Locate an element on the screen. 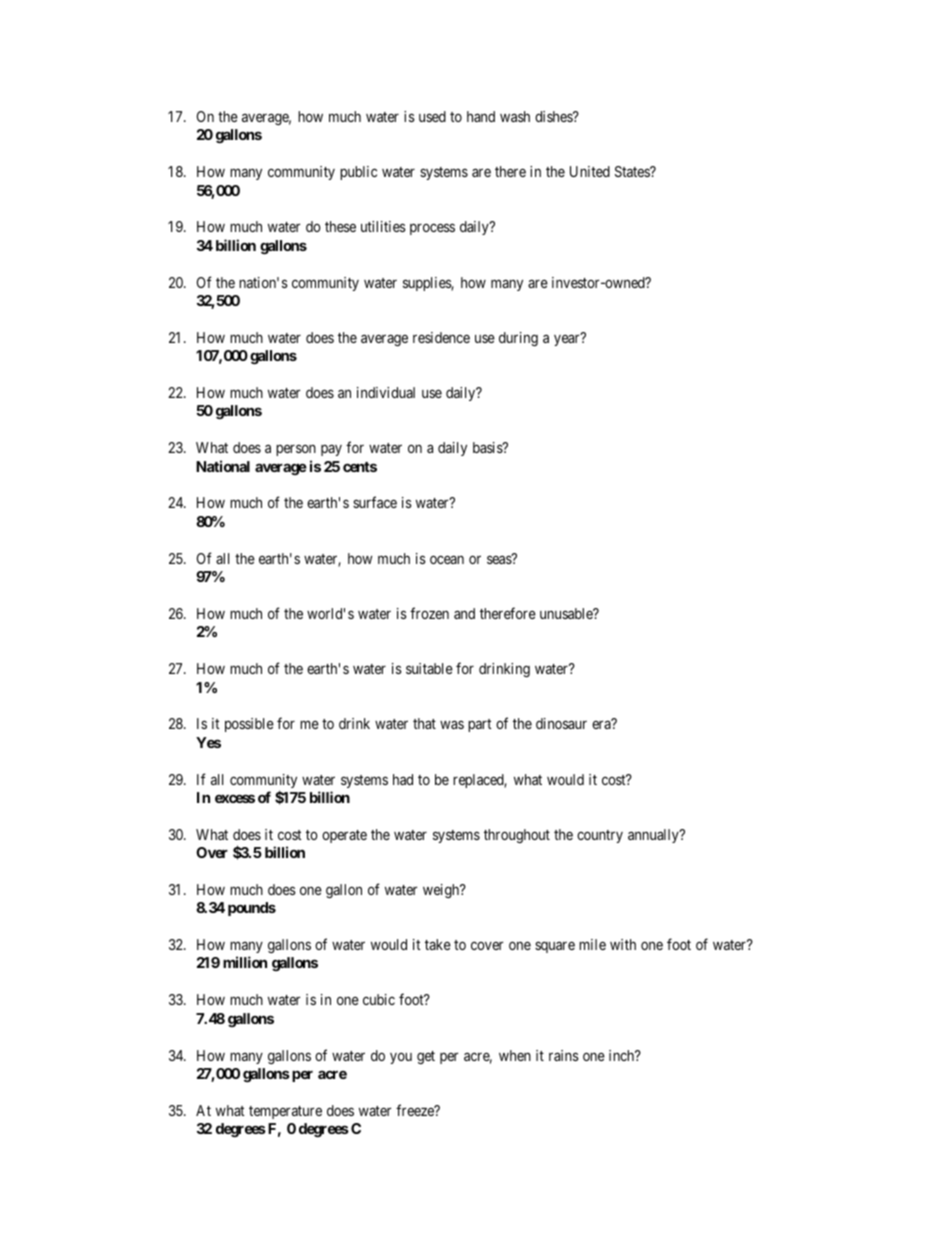 The image size is (952, 1233). used is located at coordinates (432, 116).
